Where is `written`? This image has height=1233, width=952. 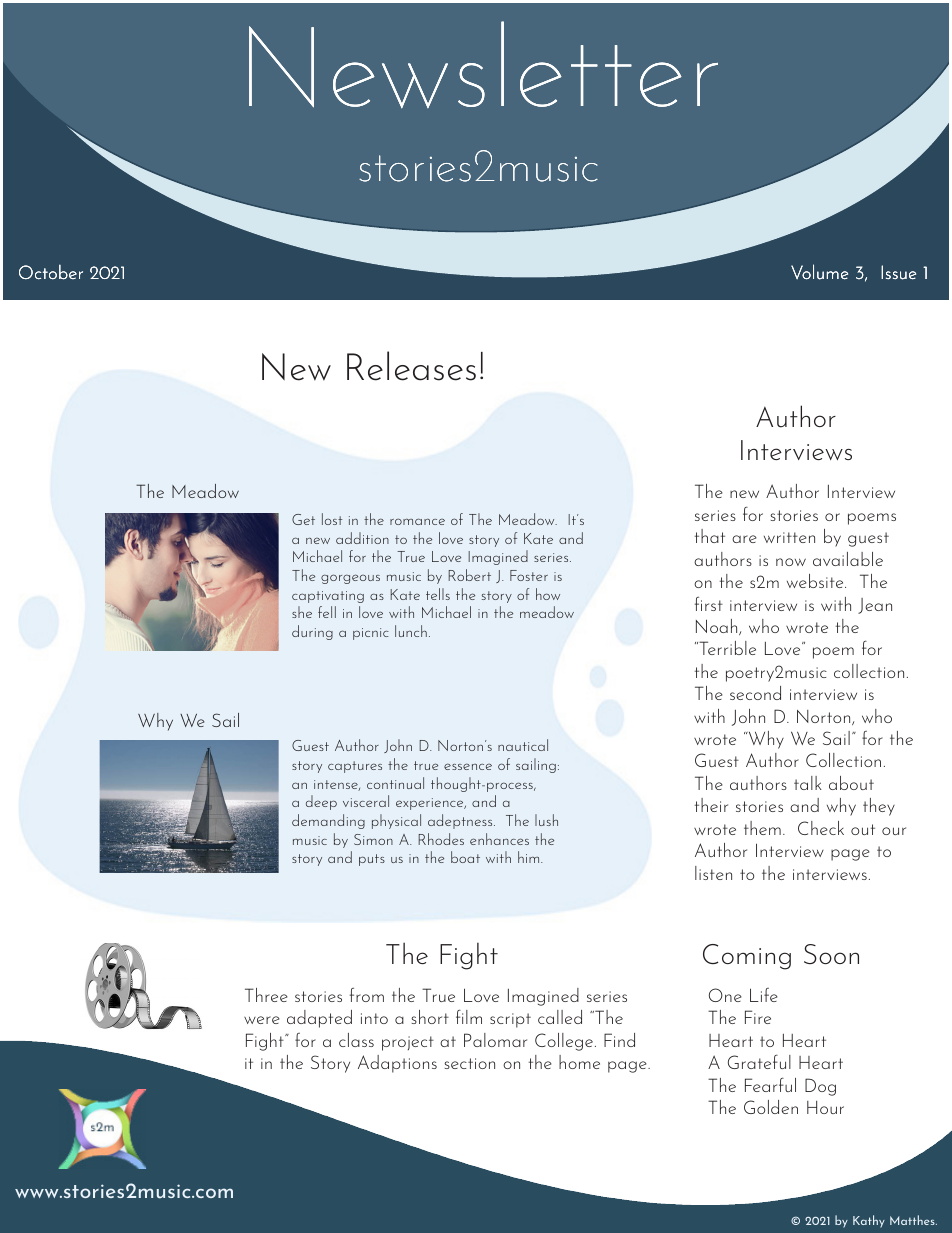
written is located at coordinates (789, 537).
